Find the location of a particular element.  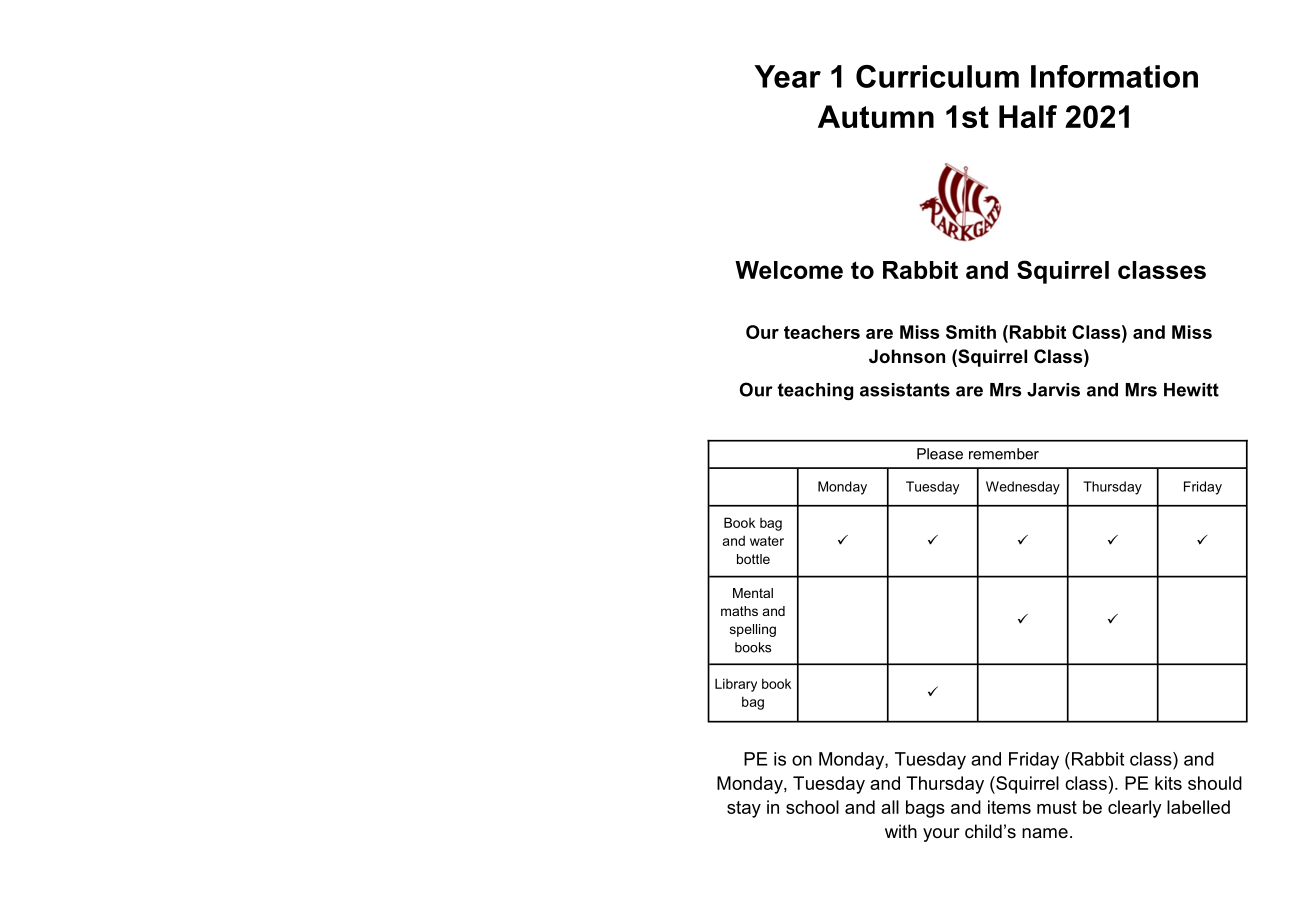

teaching is located at coordinates (815, 391).
